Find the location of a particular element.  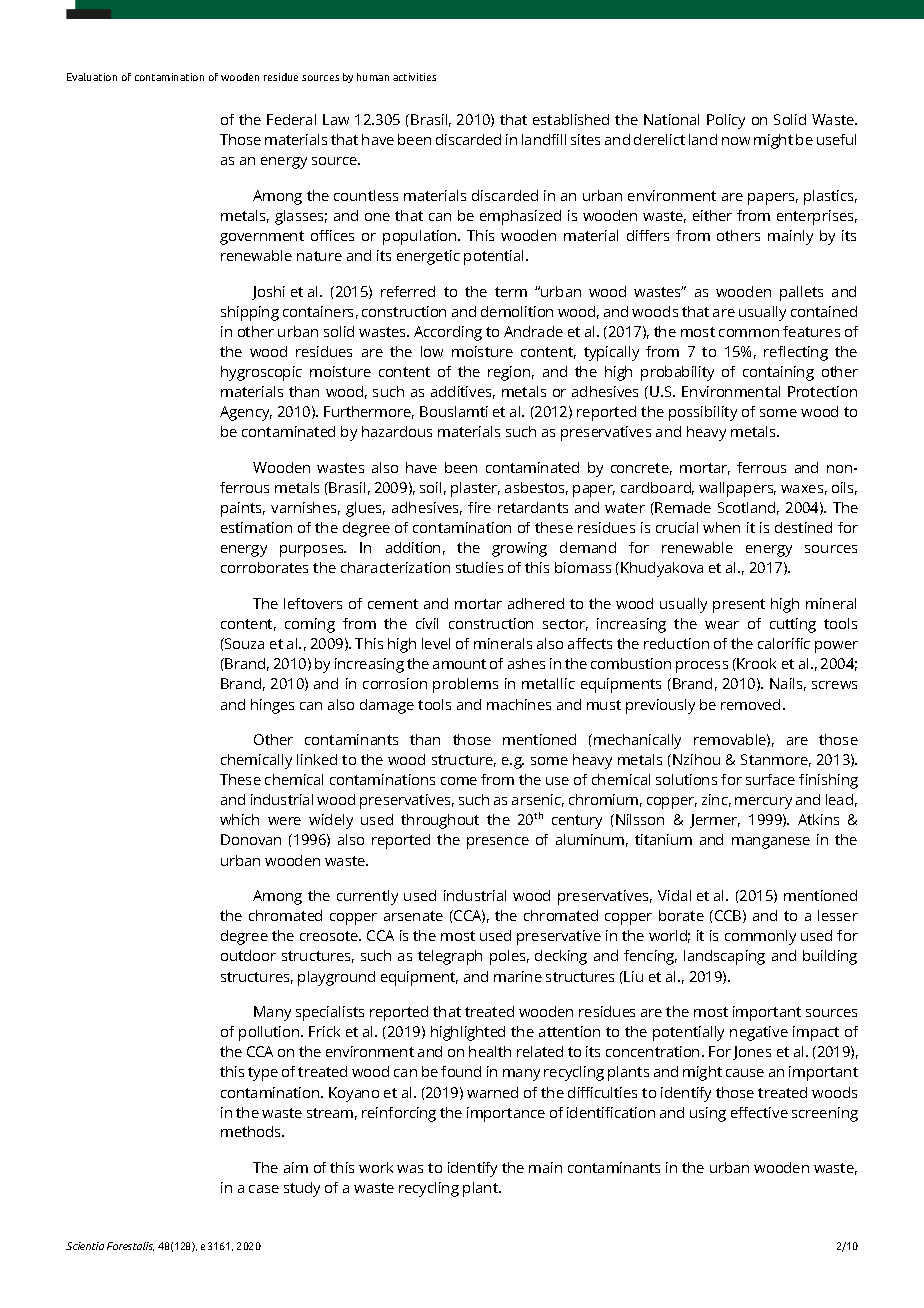

According is located at coordinates (448, 333).
